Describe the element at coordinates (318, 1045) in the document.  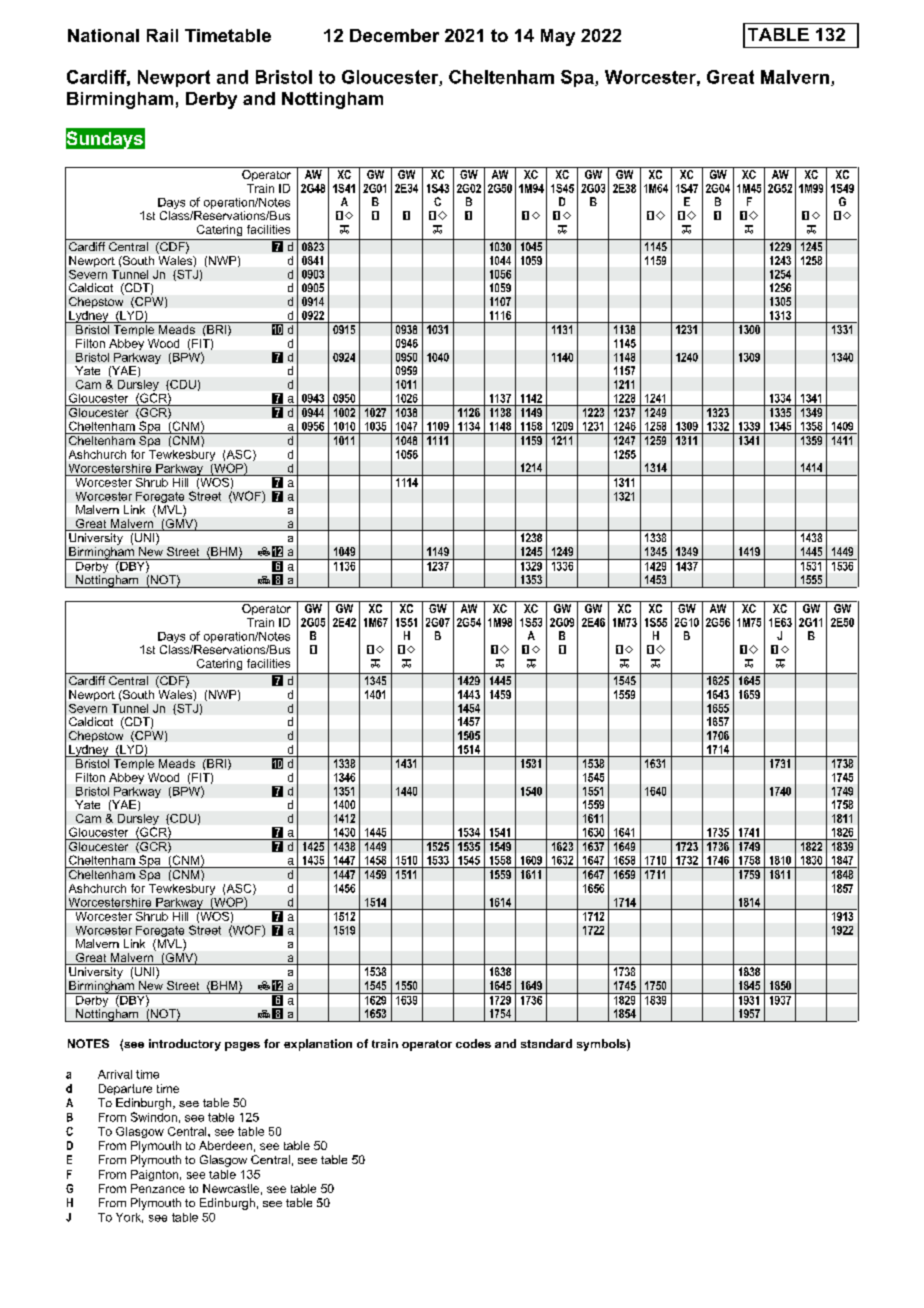
I see `explanation` at that location.
